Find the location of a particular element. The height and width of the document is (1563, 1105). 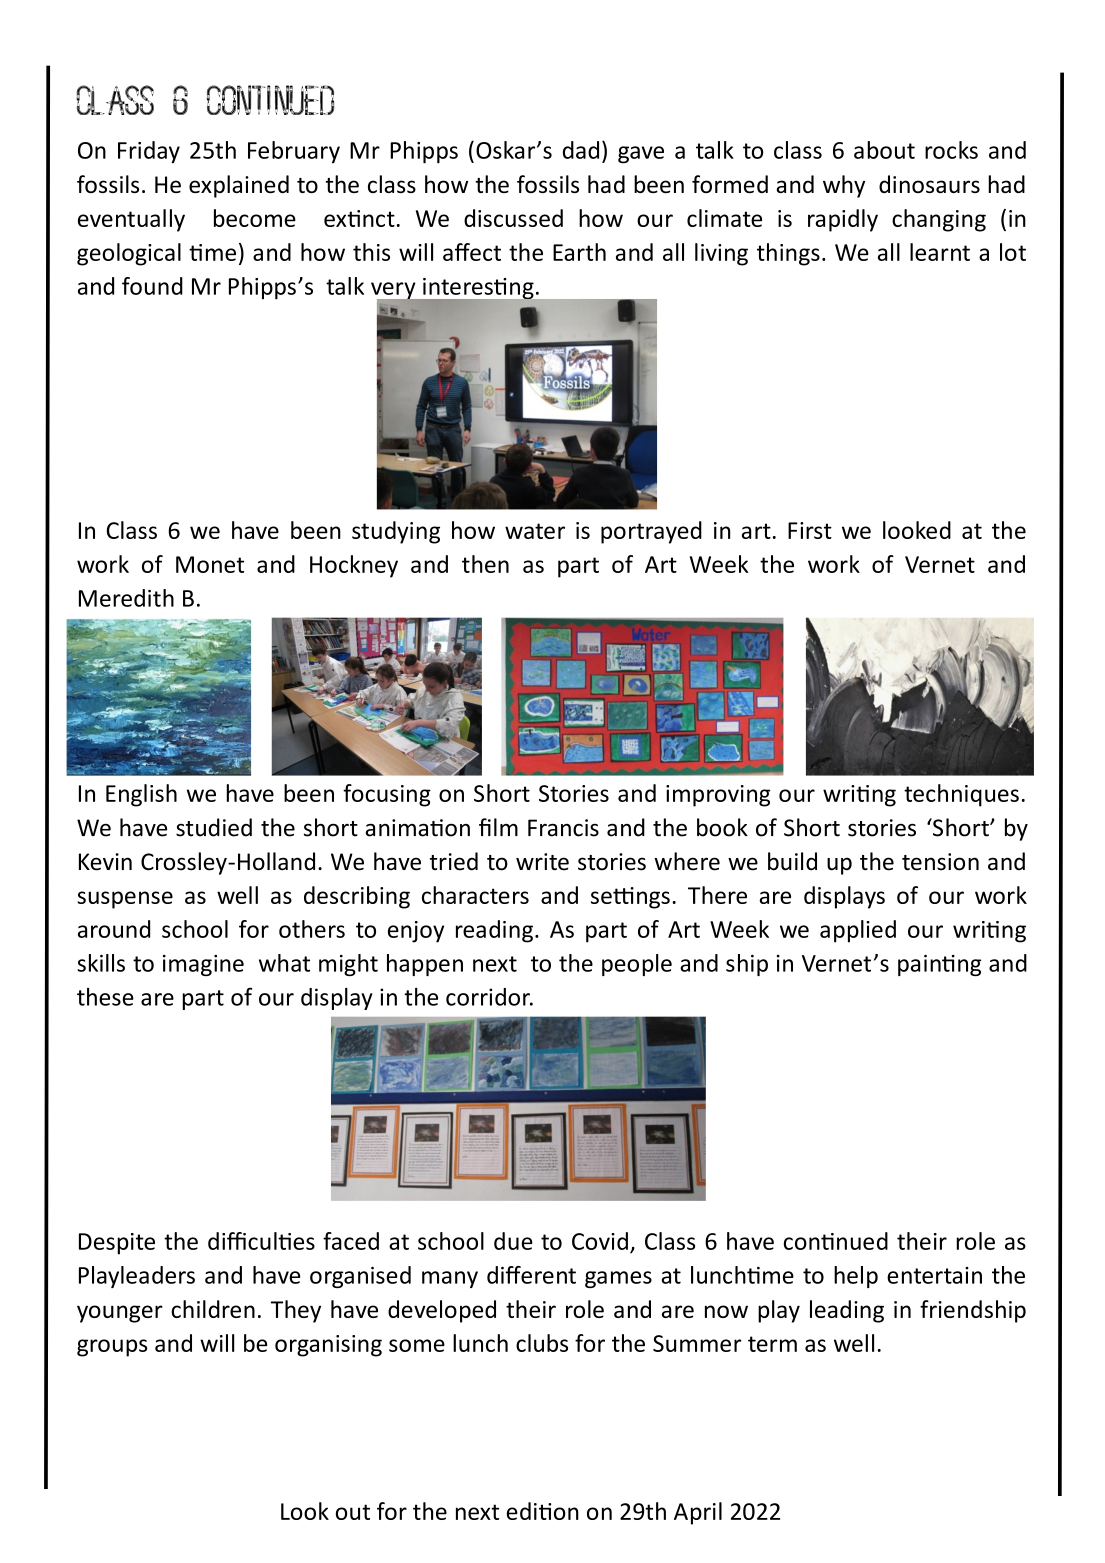

continued is located at coordinates (836, 1241).
